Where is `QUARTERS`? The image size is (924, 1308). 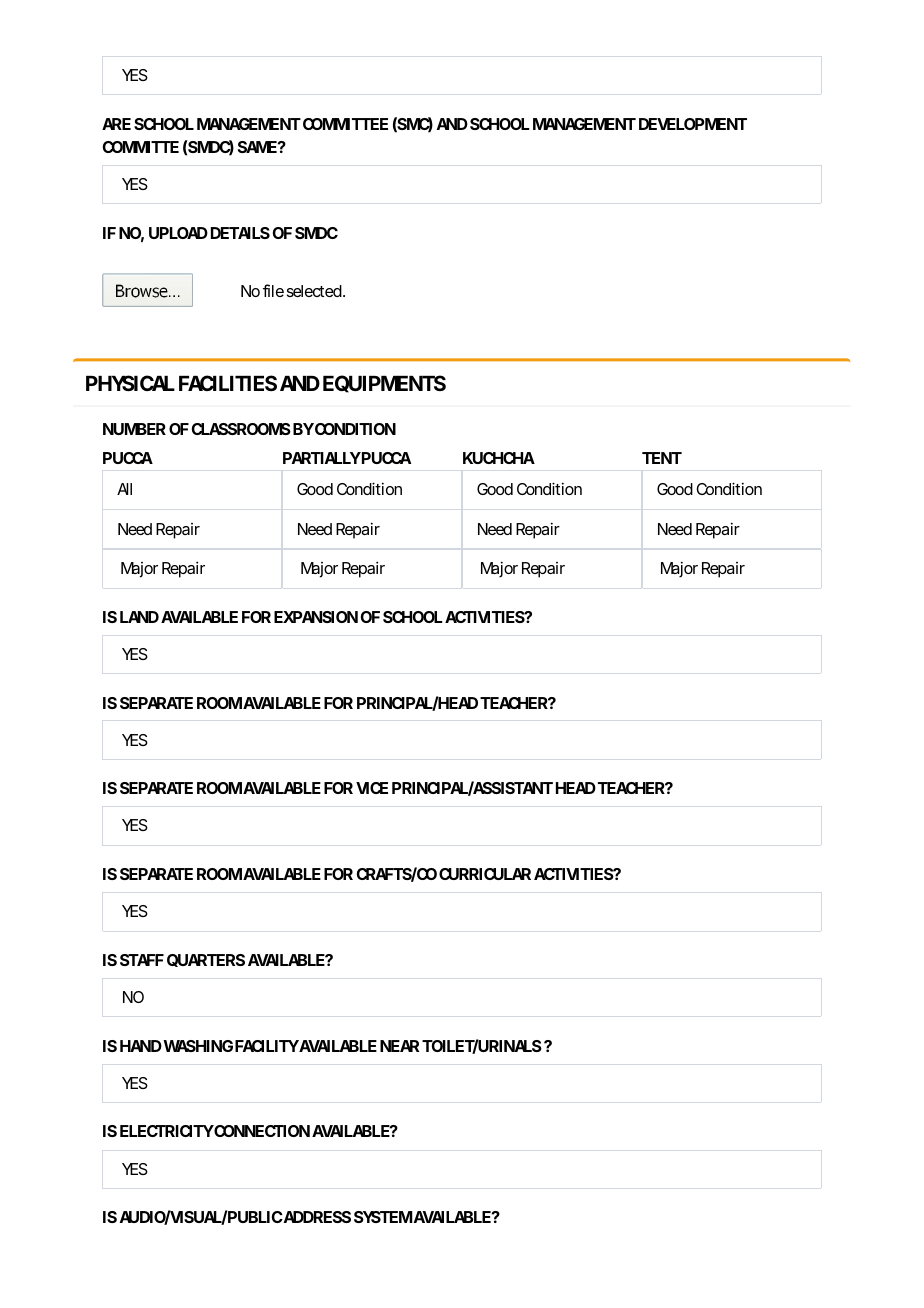 QUARTERS is located at coordinates (206, 960).
